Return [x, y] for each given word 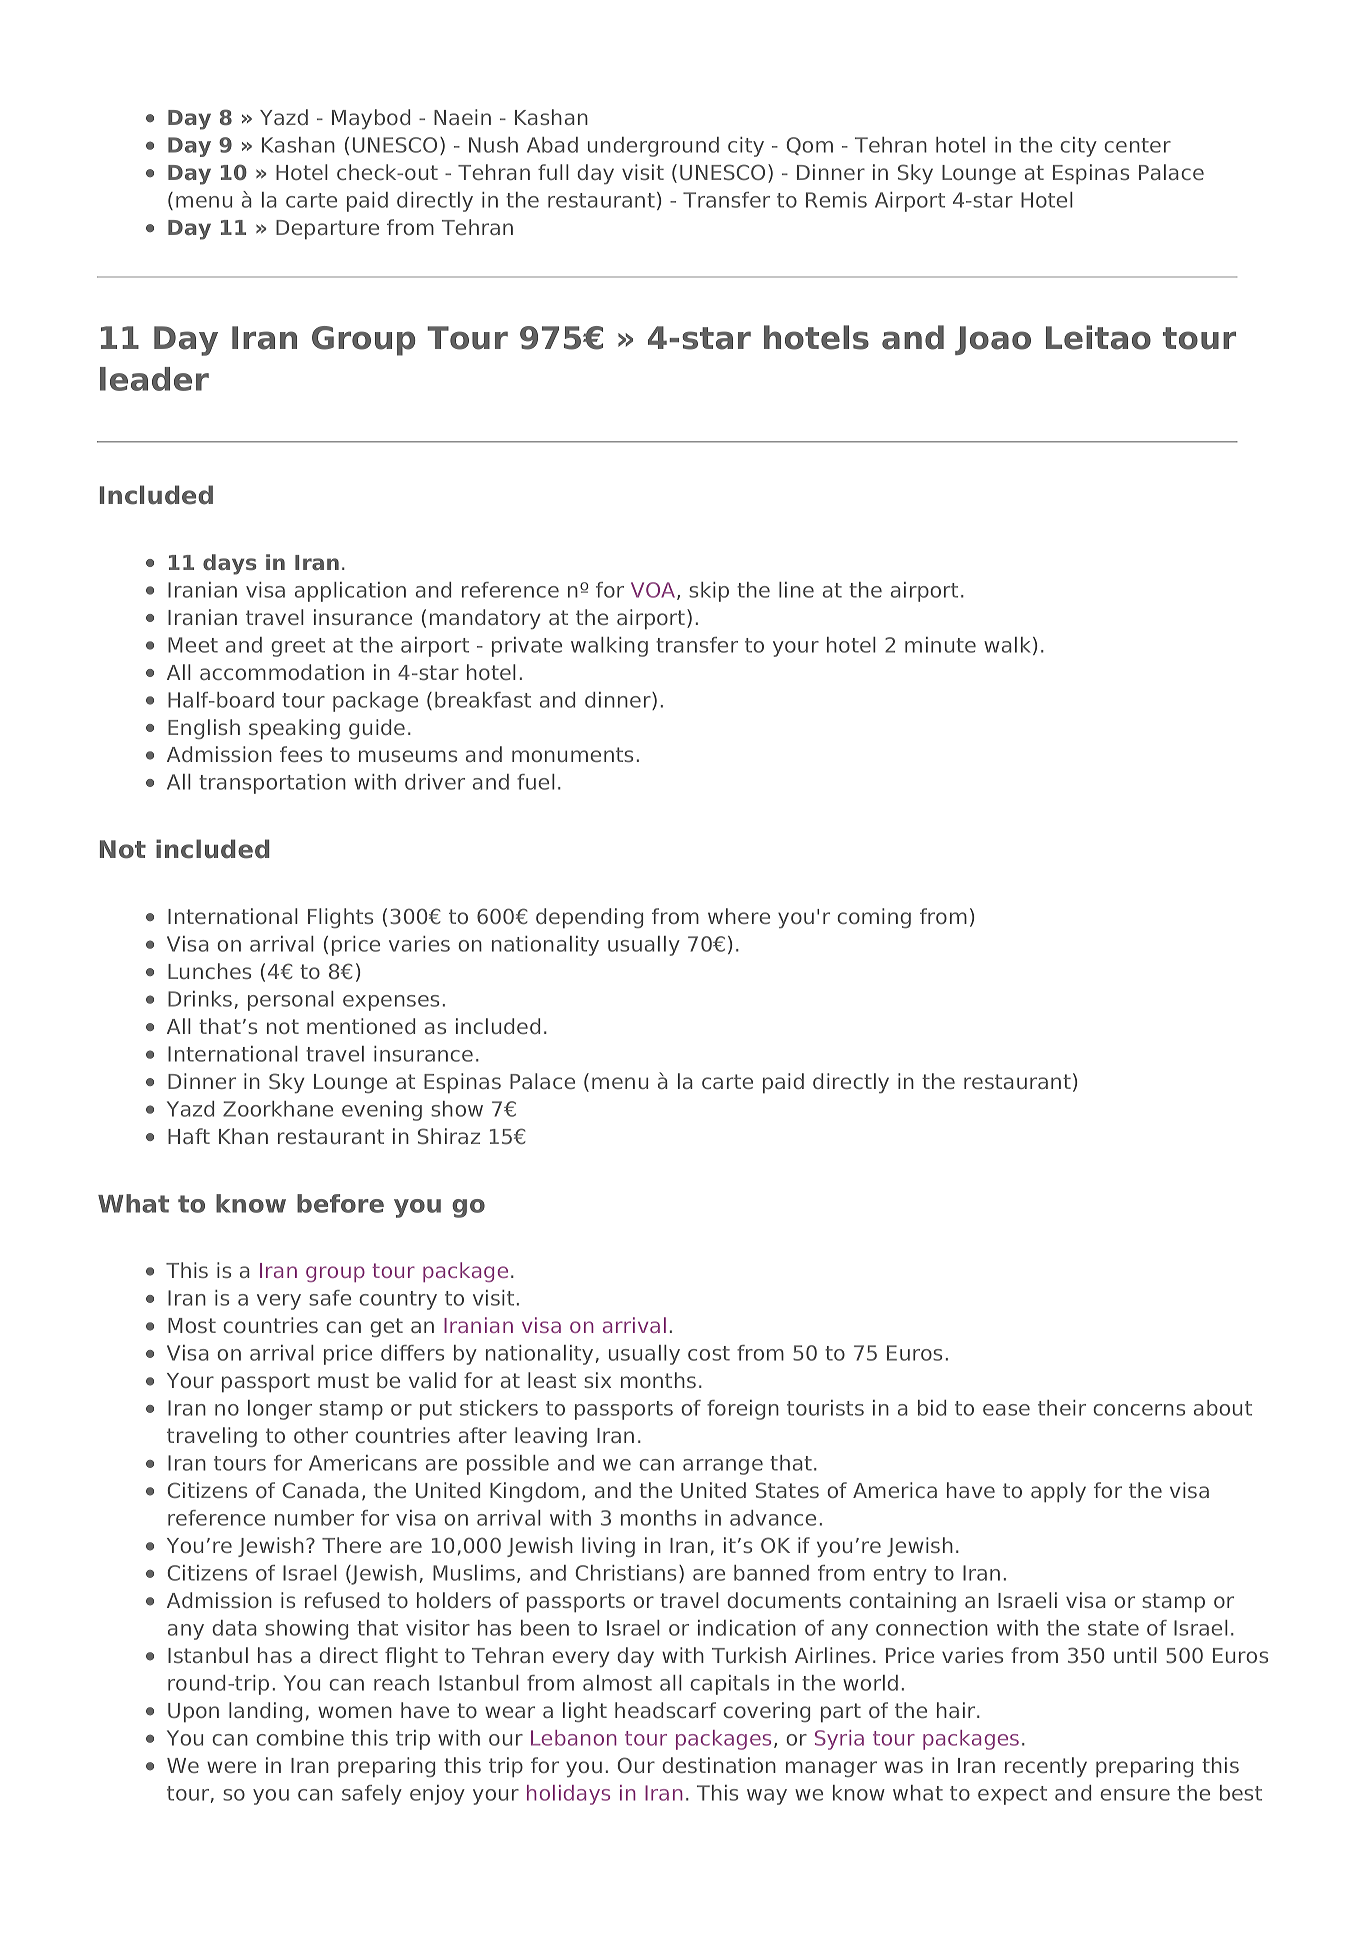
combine [300, 1738]
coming [874, 918]
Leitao [1098, 337]
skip [709, 592]
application [350, 592]
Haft [189, 1136]
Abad [552, 145]
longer [280, 1410]
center [1137, 145]
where [739, 916]
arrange [723, 1467]
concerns [1139, 1410]
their [1062, 1408]
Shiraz [449, 1136]
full [553, 172]
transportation [272, 784]
